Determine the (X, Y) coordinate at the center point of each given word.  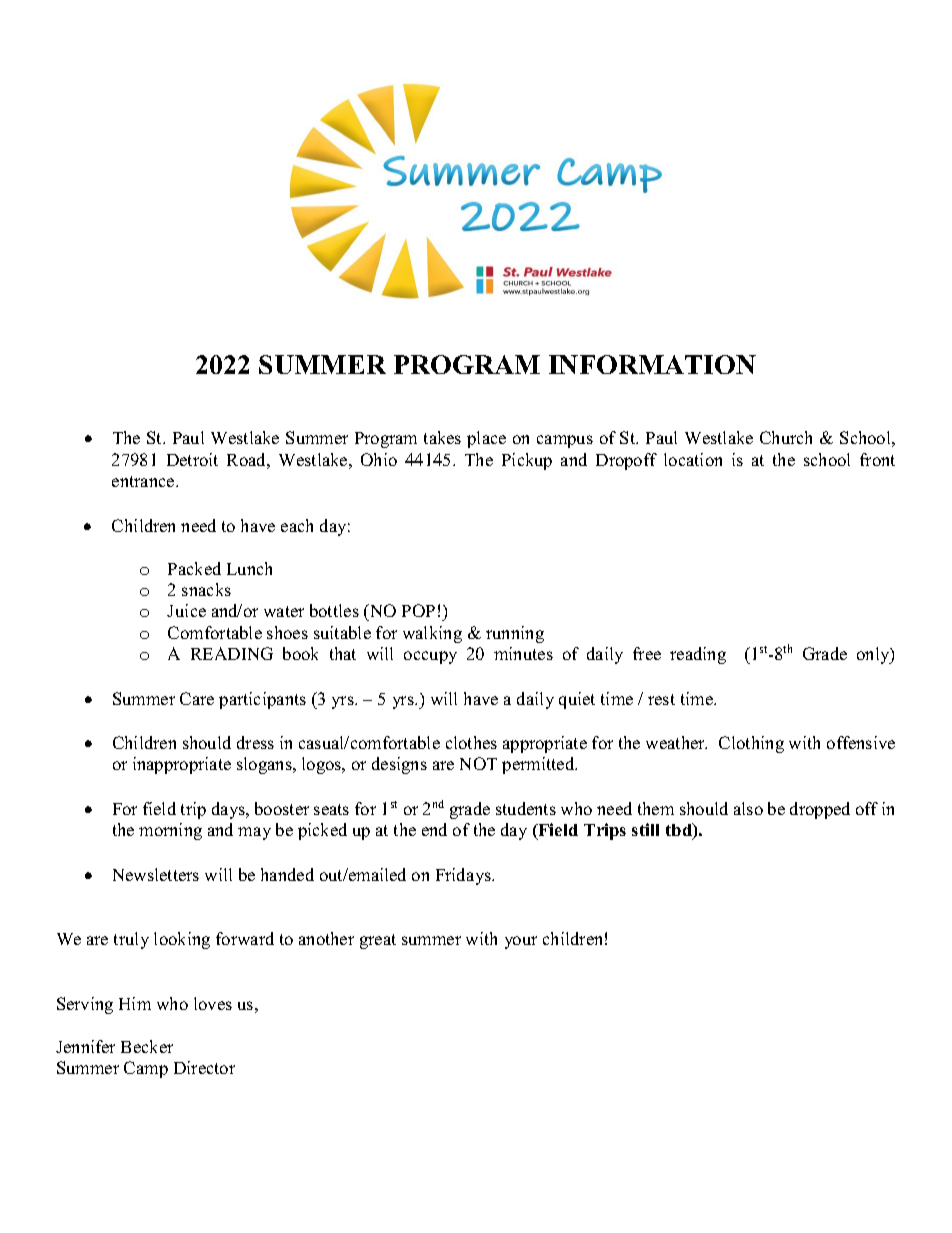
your (521, 942)
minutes (523, 653)
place (486, 439)
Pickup (527, 461)
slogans (265, 765)
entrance (144, 481)
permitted (539, 765)
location (693, 459)
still (645, 829)
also (748, 808)
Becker (147, 1046)
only (874, 655)
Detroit (192, 459)
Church (786, 437)
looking (182, 940)
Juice (186, 610)
